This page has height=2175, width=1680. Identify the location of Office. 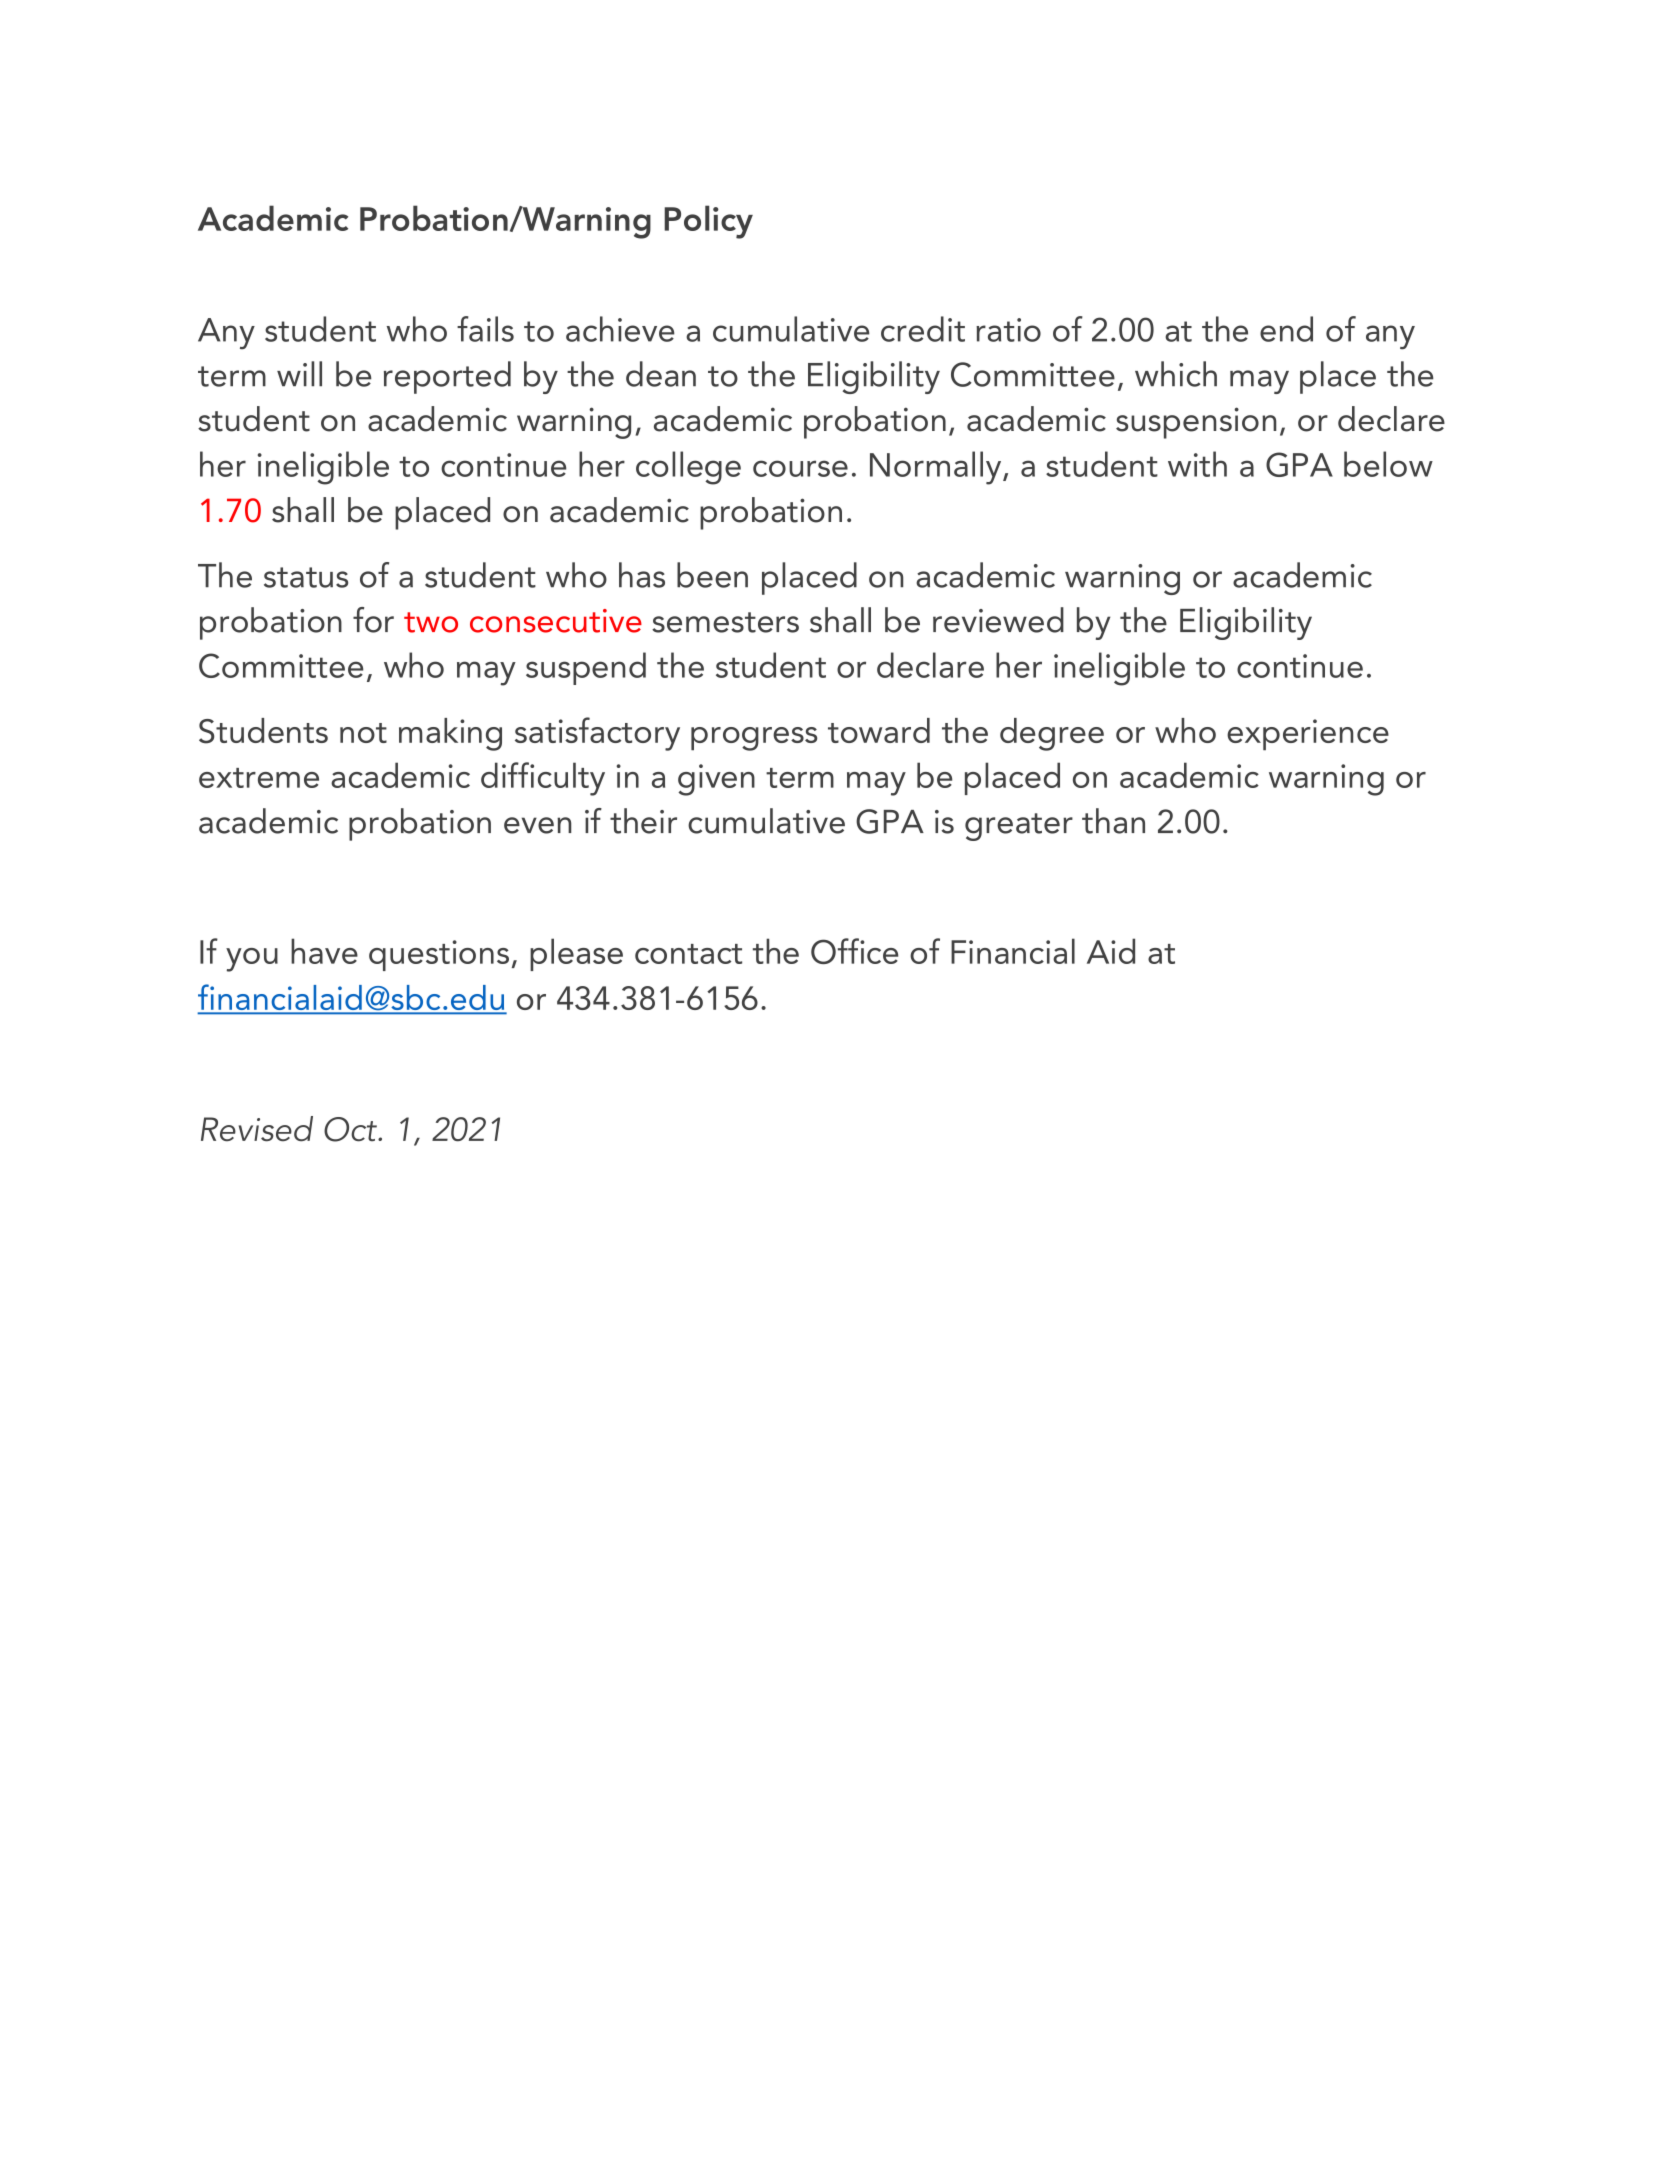
(854, 951).
